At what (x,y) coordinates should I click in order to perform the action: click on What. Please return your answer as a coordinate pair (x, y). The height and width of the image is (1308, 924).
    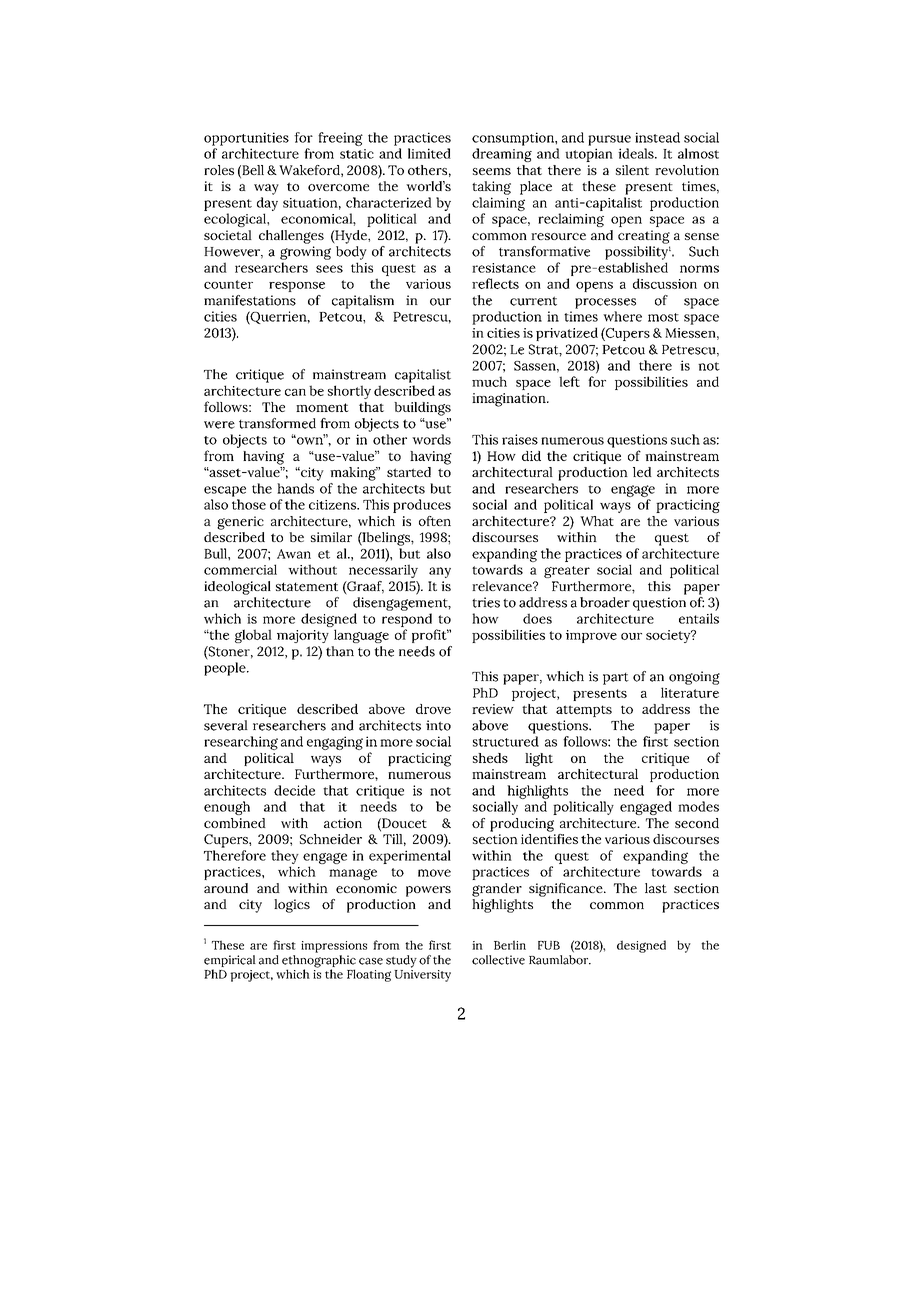
    Looking at the image, I should click on (597, 521).
